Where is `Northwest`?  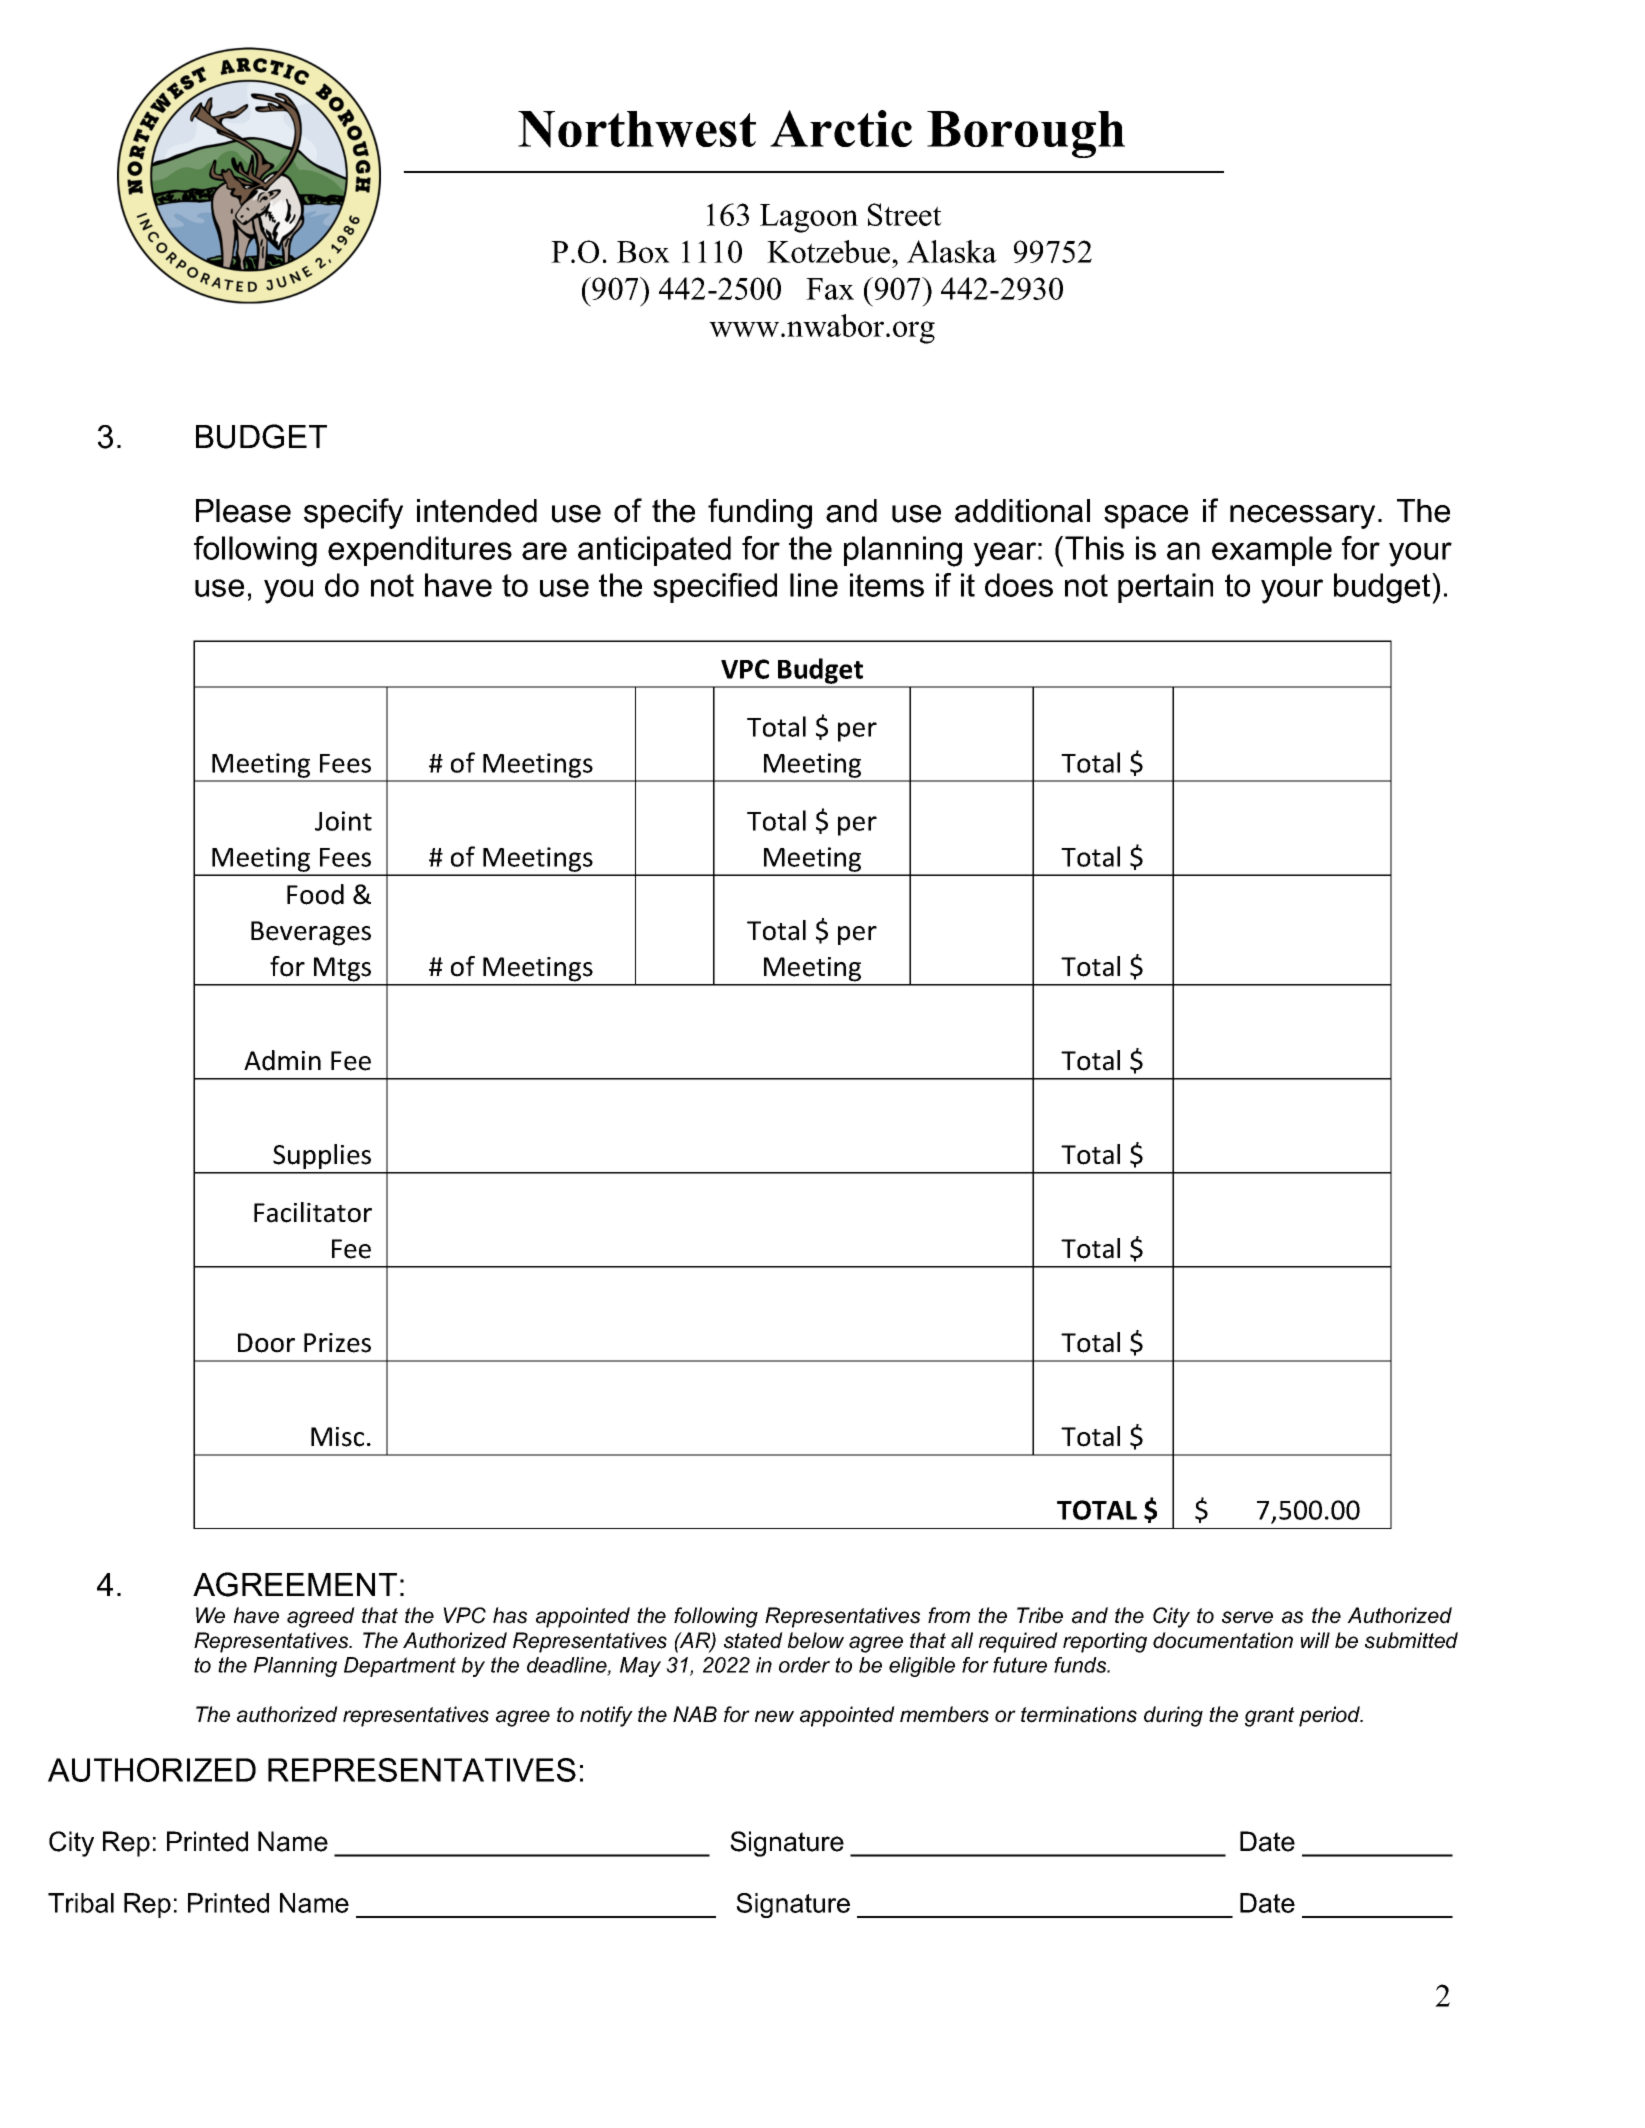
Northwest is located at coordinates (637, 129).
